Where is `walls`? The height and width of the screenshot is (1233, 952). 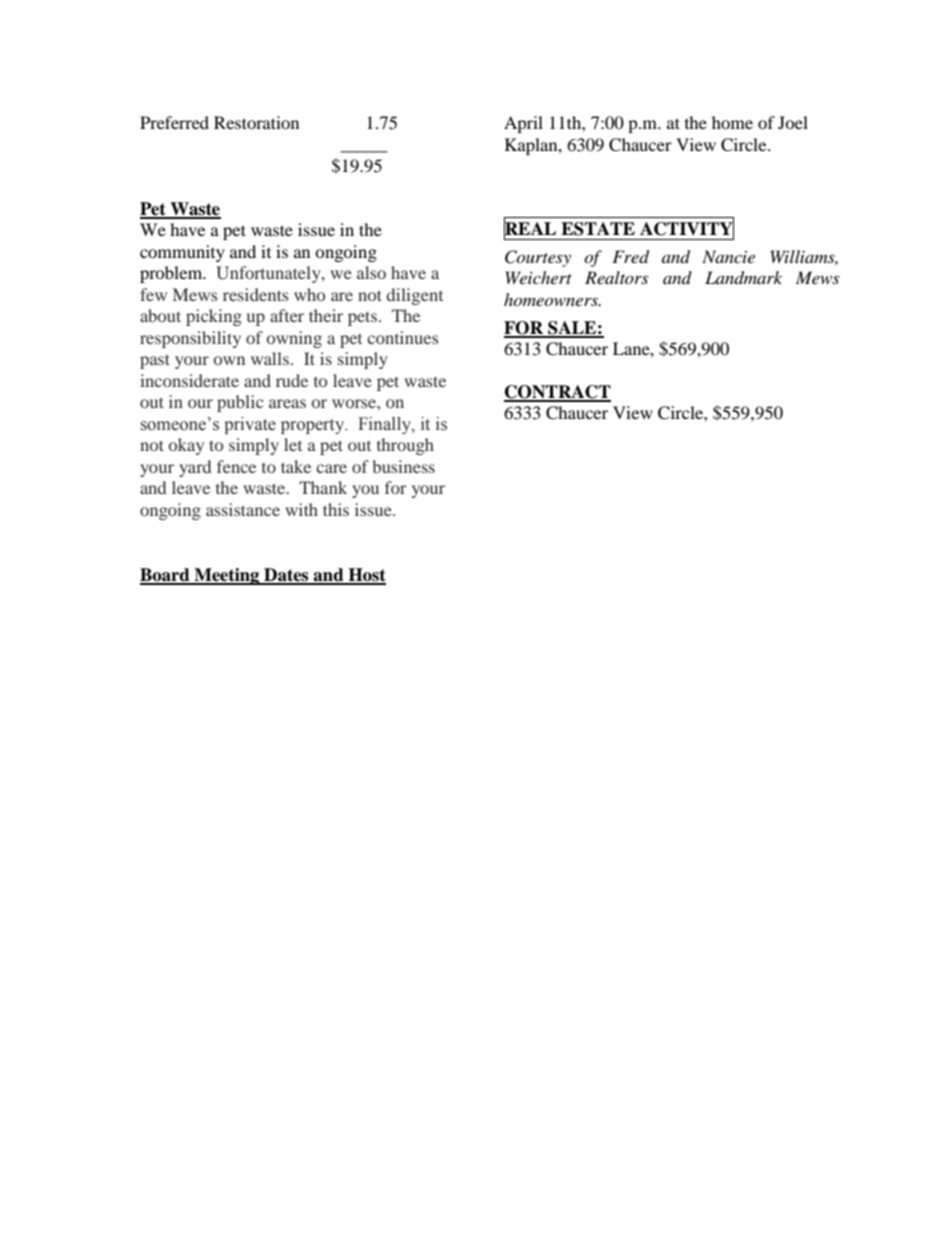
walls is located at coordinates (270, 358).
